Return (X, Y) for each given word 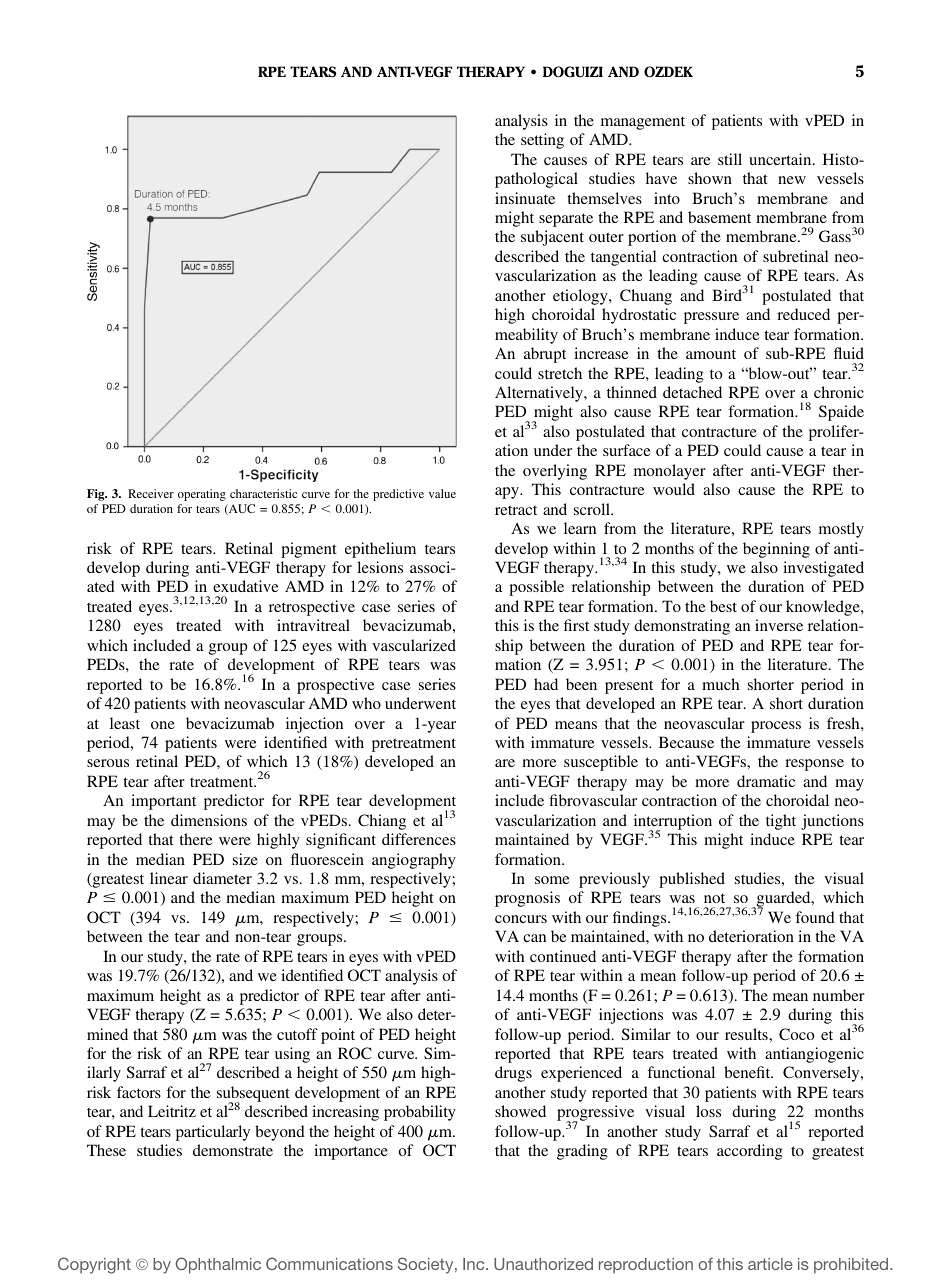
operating (202, 495)
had (546, 684)
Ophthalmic (218, 1265)
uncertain (781, 159)
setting (542, 141)
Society (427, 1265)
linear (169, 878)
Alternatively (540, 394)
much (720, 684)
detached (692, 392)
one (163, 725)
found (815, 917)
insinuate (525, 198)
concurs (521, 919)
